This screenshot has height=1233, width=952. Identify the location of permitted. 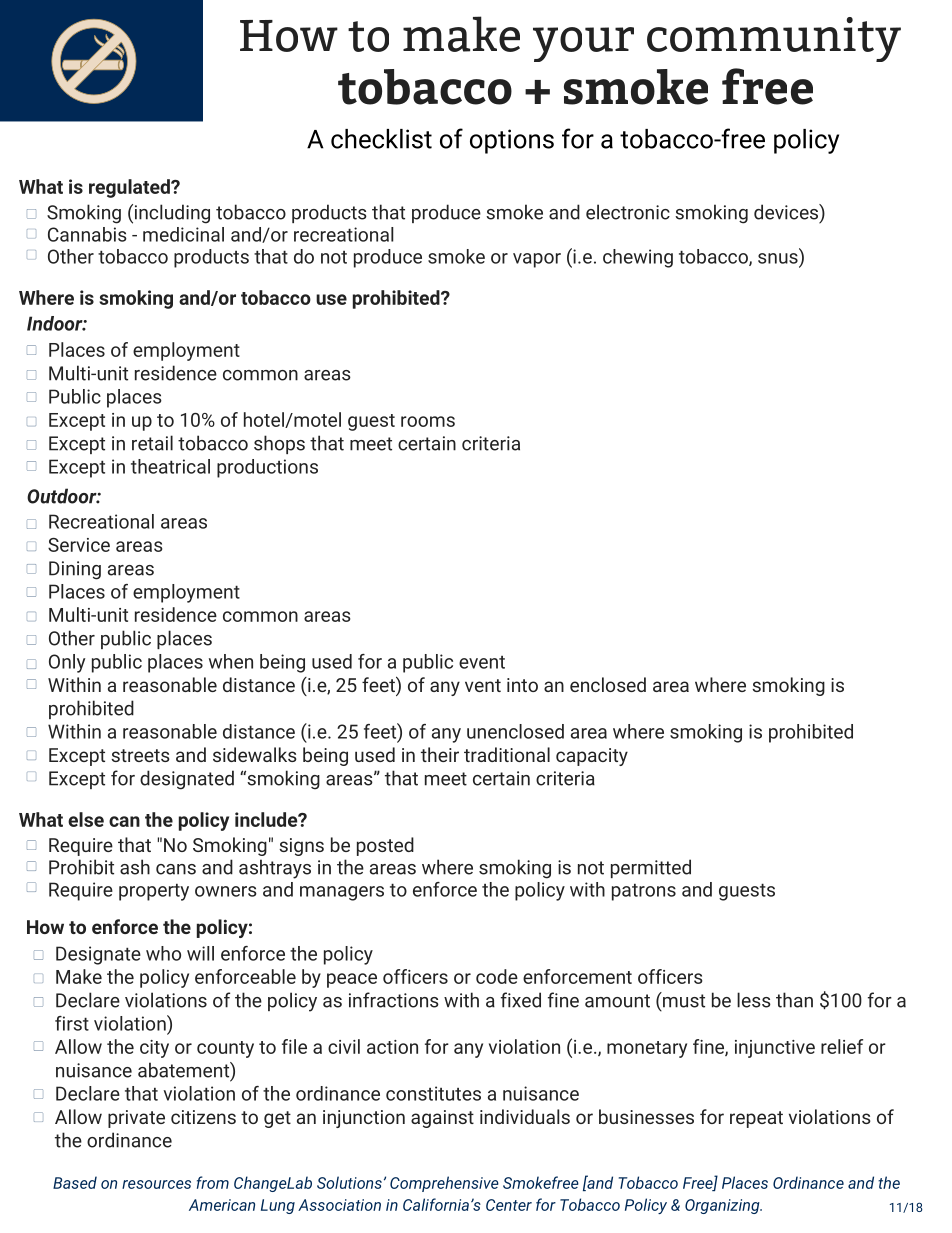
(651, 868).
